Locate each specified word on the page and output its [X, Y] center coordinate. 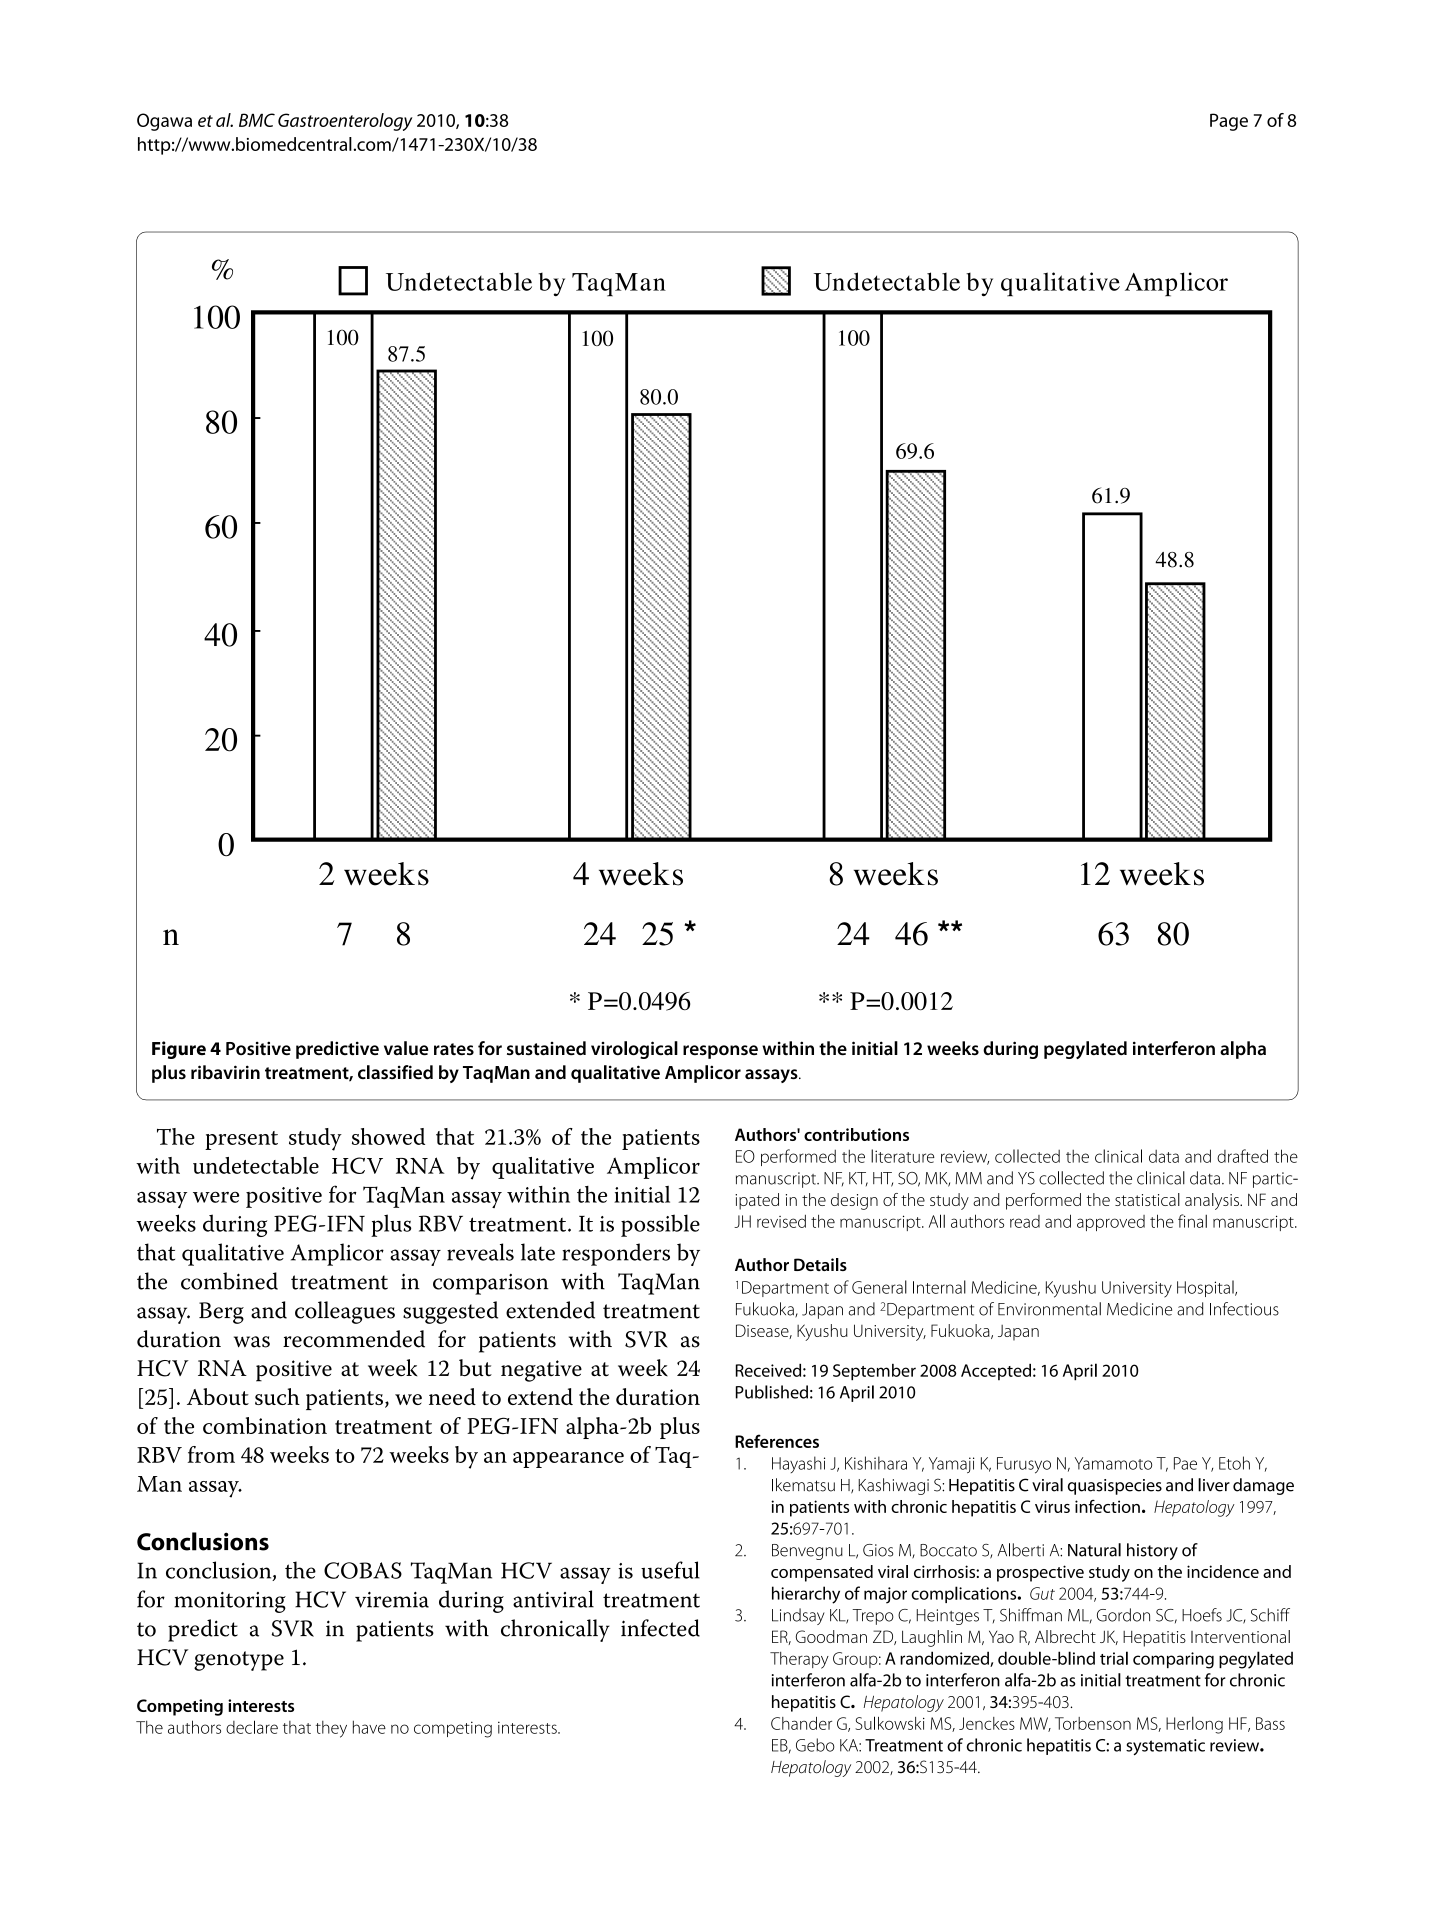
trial [1114, 1658]
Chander [801, 1723]
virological [634, 1050]
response [720, 1052]
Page [1229, 122]
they [331, 1729]
